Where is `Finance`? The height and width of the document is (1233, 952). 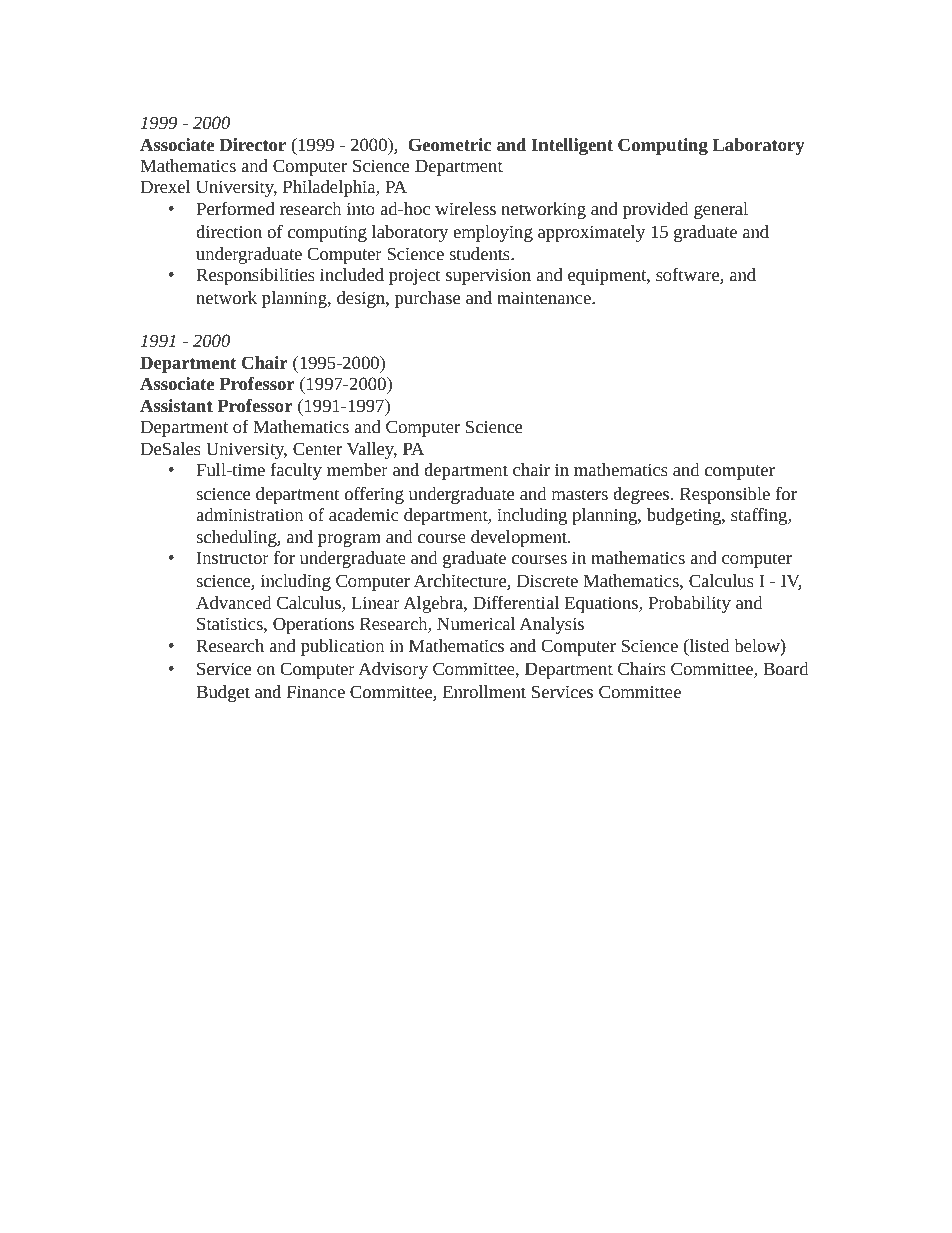
Finance is located at coordinates (316, 691).
